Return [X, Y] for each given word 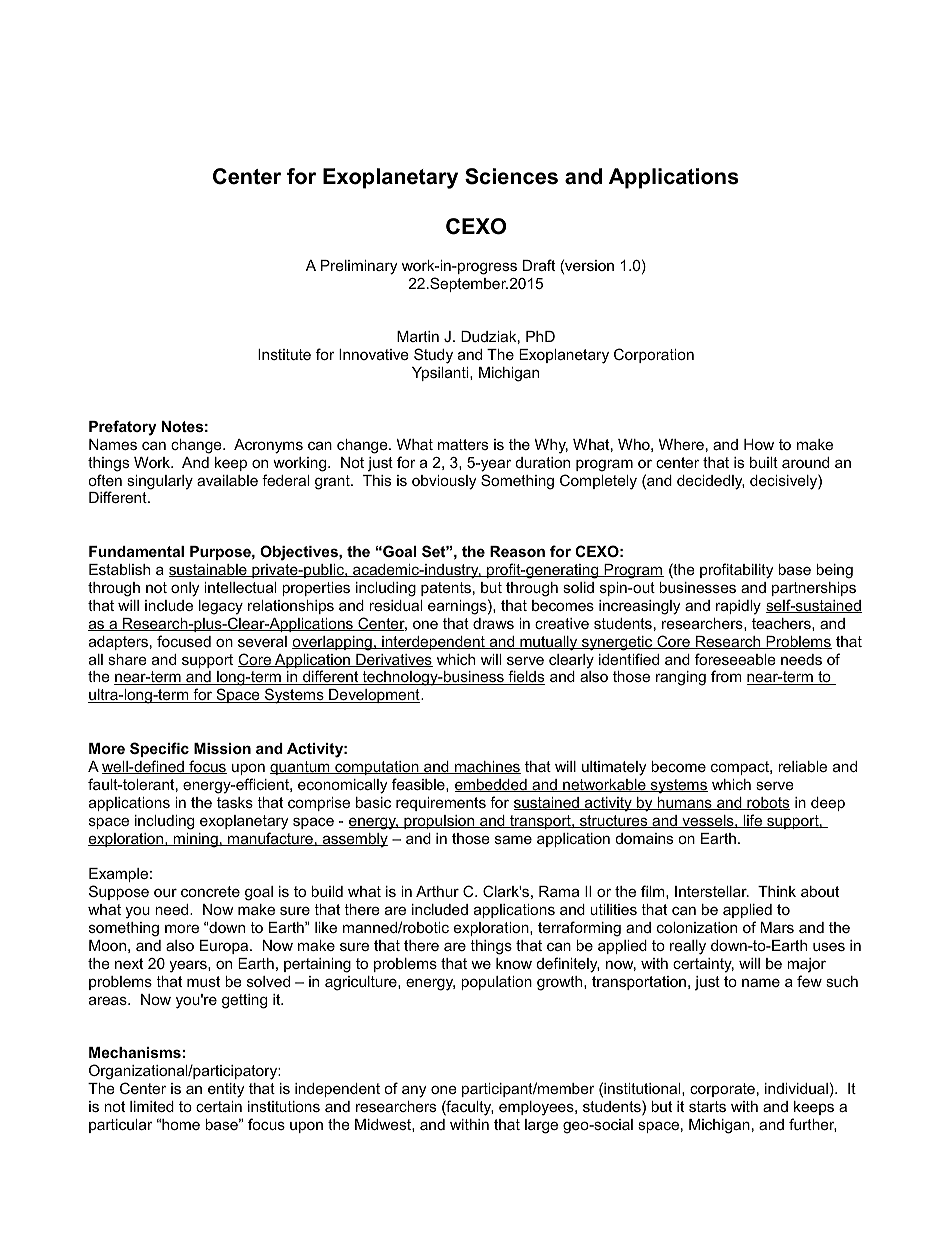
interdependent [433, 643]
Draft [539, 265]
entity [226, 1090]
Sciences [511, 176]
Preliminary [359, 267]
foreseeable [735, 659]
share [127, 659]
